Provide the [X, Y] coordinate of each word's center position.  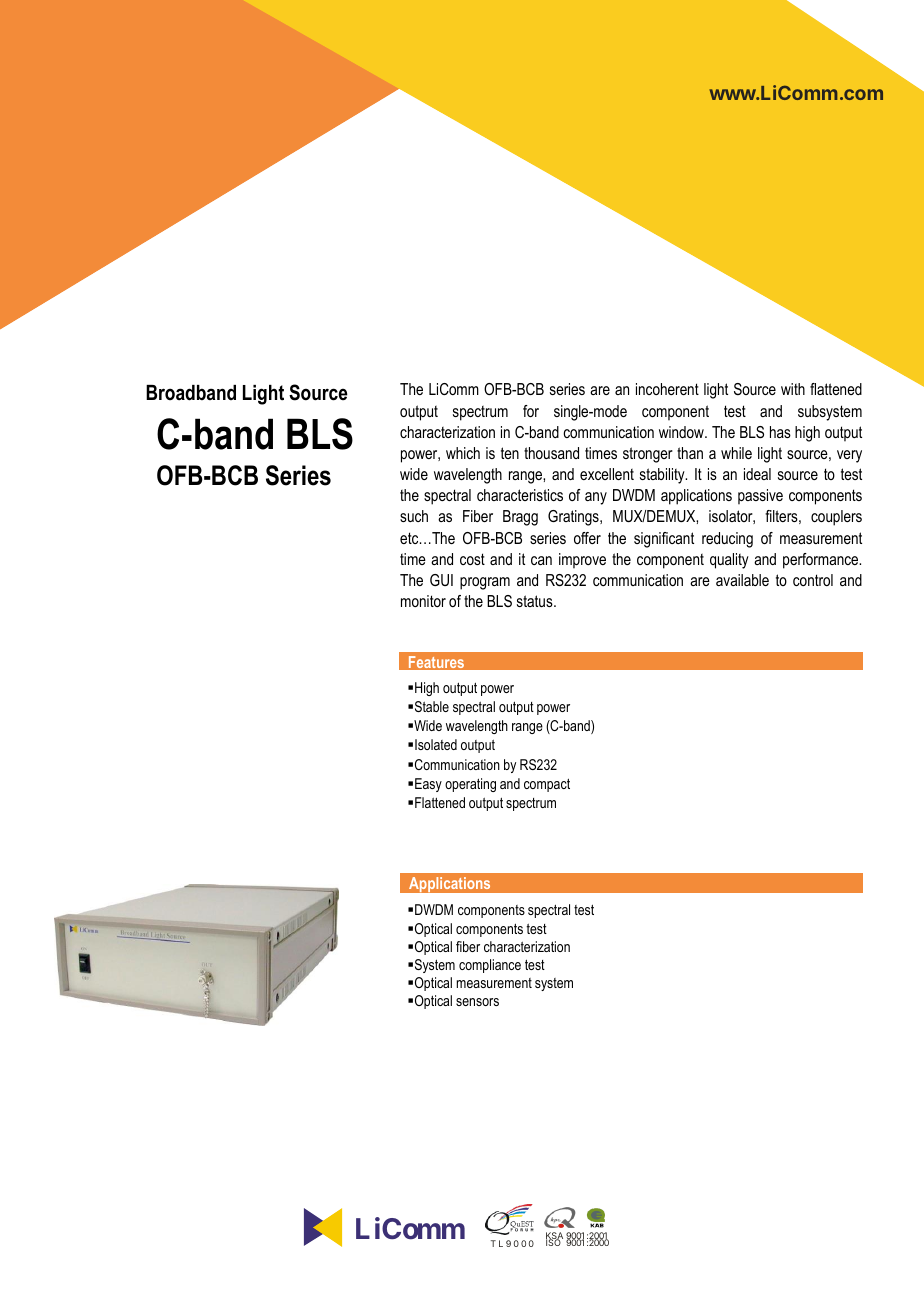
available [742, 580]
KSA [554, 1237]
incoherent [667, 389]
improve [582, 561]
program [485, 583]
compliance [490, 966]
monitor [423, 601]
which [463, 453]
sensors [477, 1002]
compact [547, 785]
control [813, 580]
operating [470, 785]
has [780, 432]
